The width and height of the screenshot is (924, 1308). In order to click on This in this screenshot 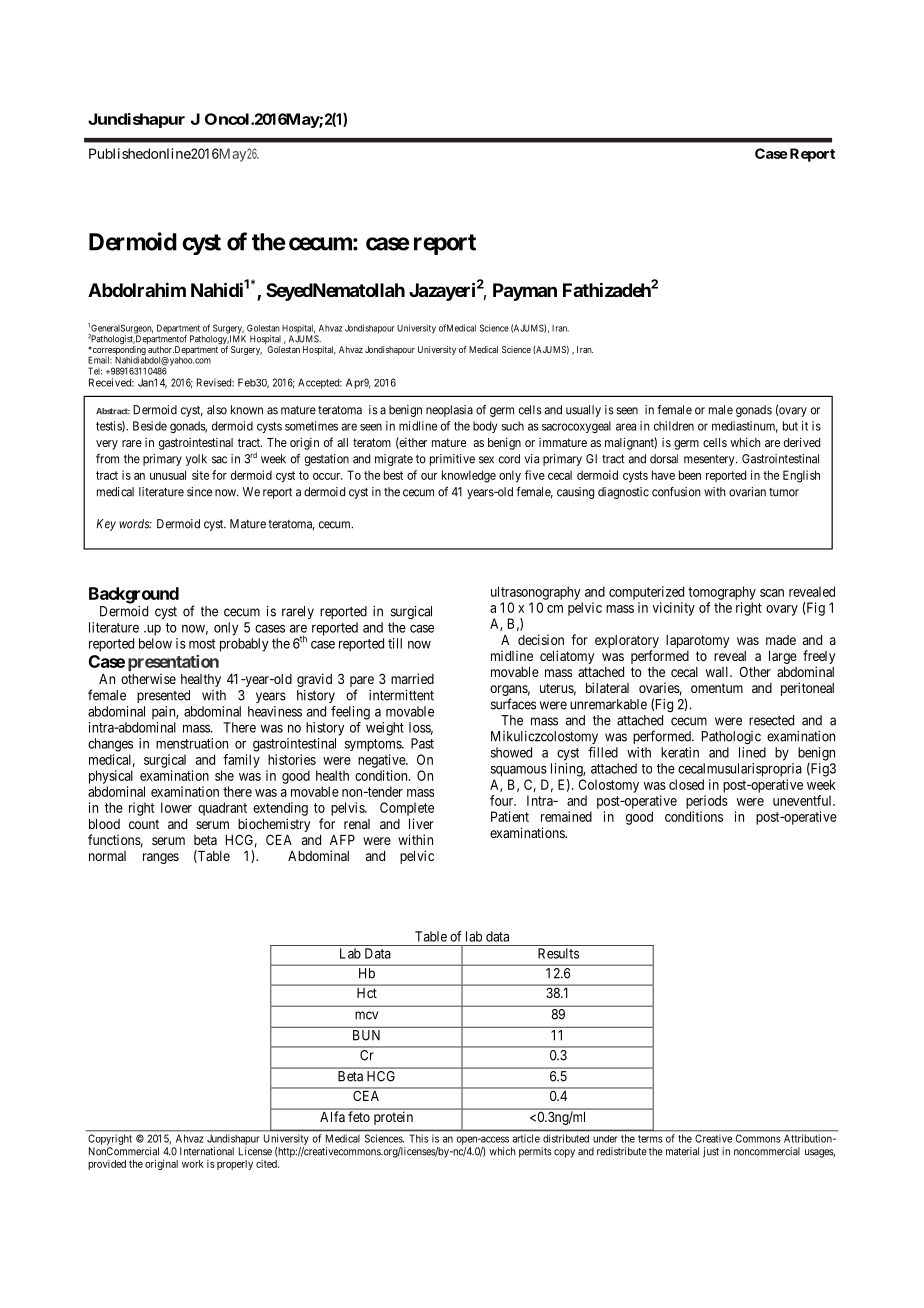, I will do `click(419, 1138)`.
